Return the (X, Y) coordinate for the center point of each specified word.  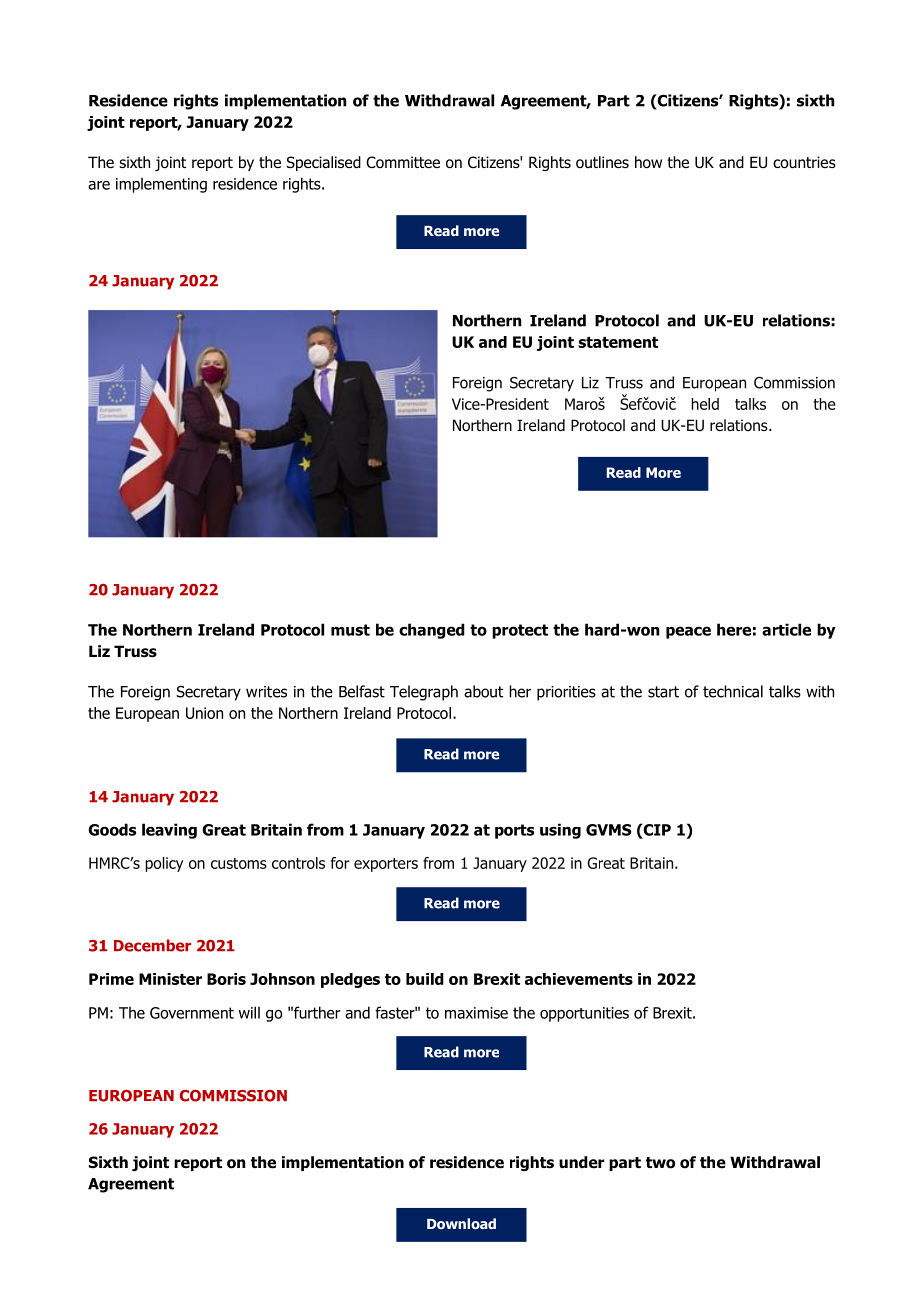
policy (164, 864)
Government (192, 1013)
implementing (161, 185)
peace (688, 632)
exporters (386, 865)
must (350, 630)
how (648, 162)
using (560, 831)
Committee (403, 162)
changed (432, 631)
